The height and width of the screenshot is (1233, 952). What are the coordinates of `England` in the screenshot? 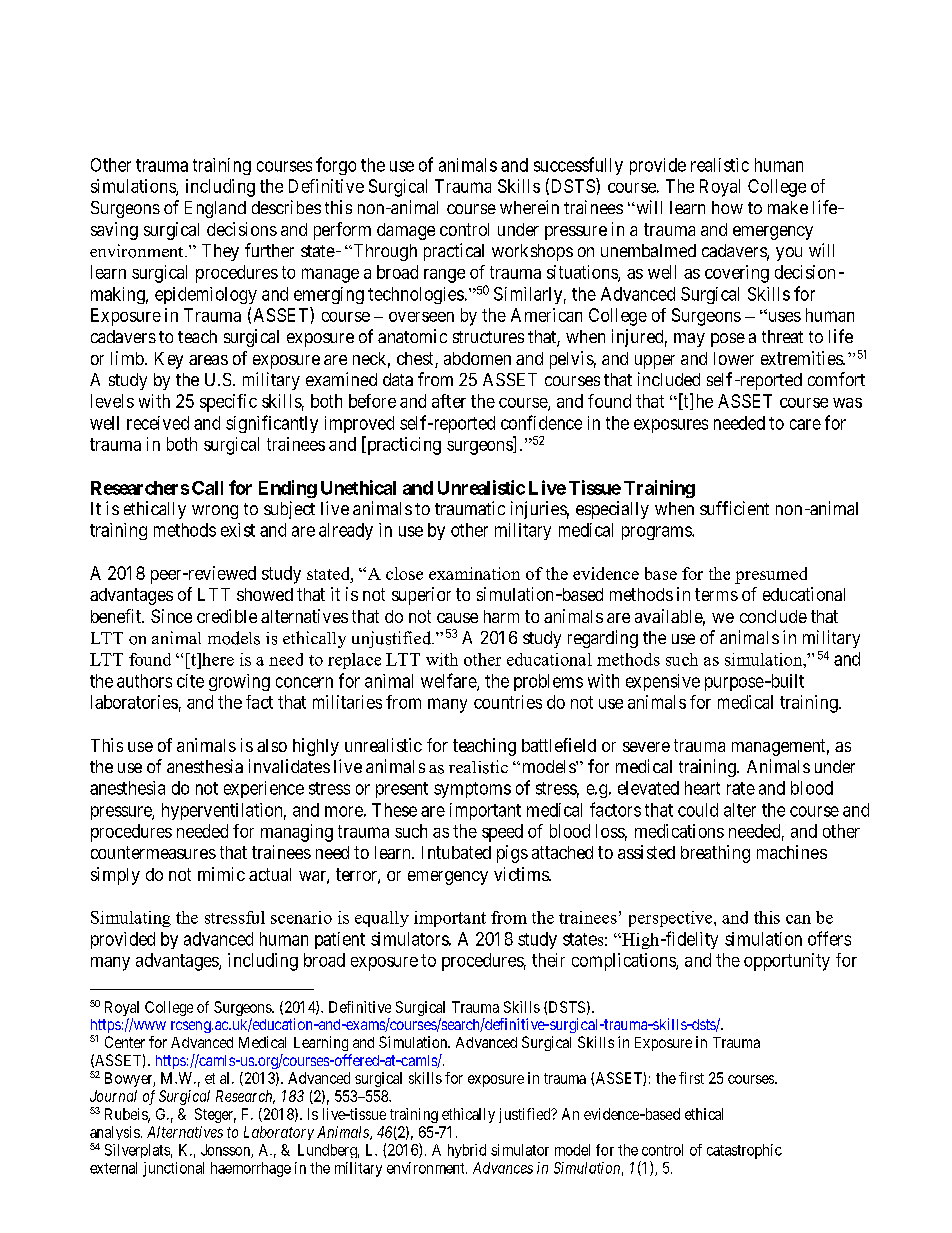 It's located at (215, 209).
